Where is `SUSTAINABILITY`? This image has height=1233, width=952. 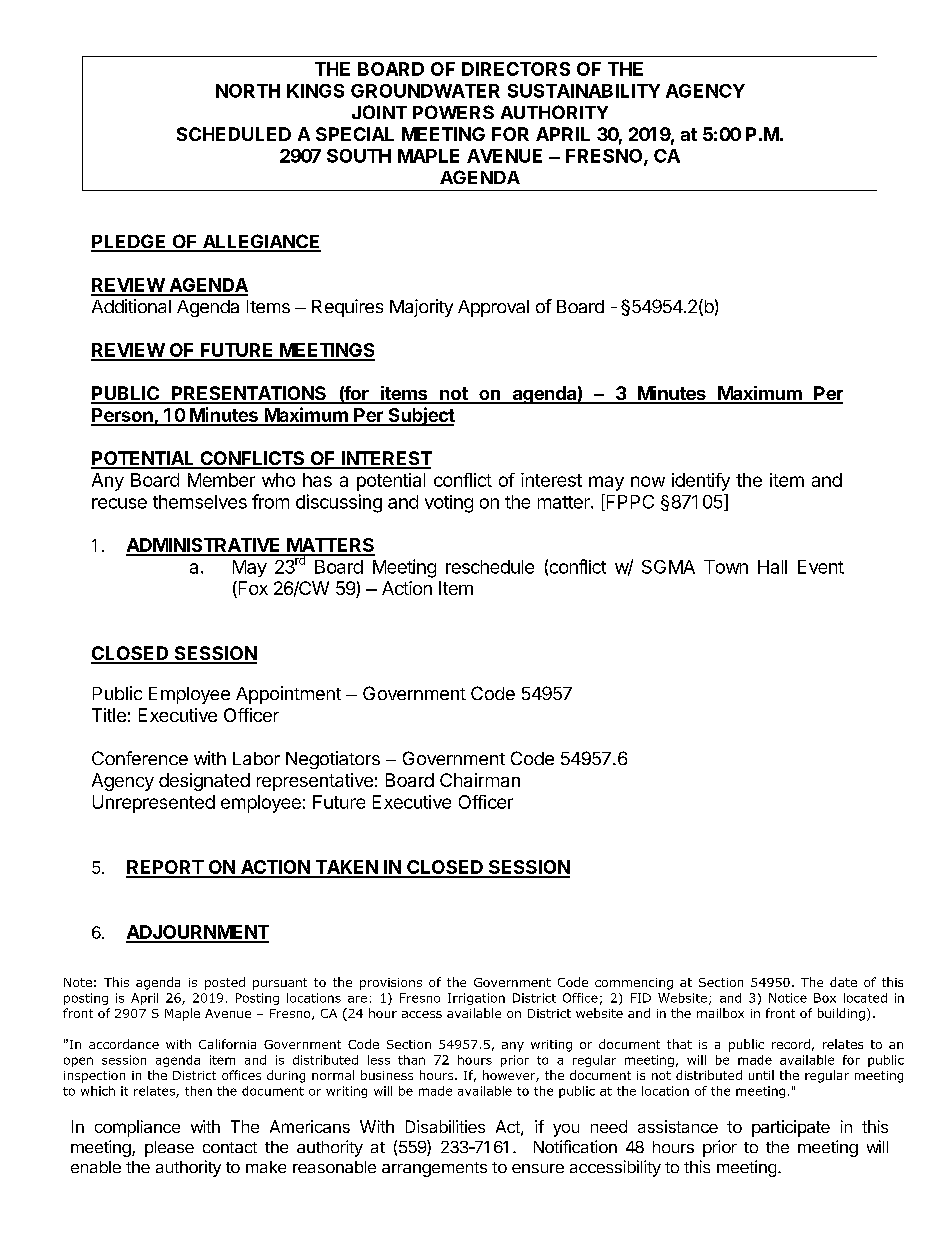 SUSTAINABILITY is located at coordinates (584, 91).
